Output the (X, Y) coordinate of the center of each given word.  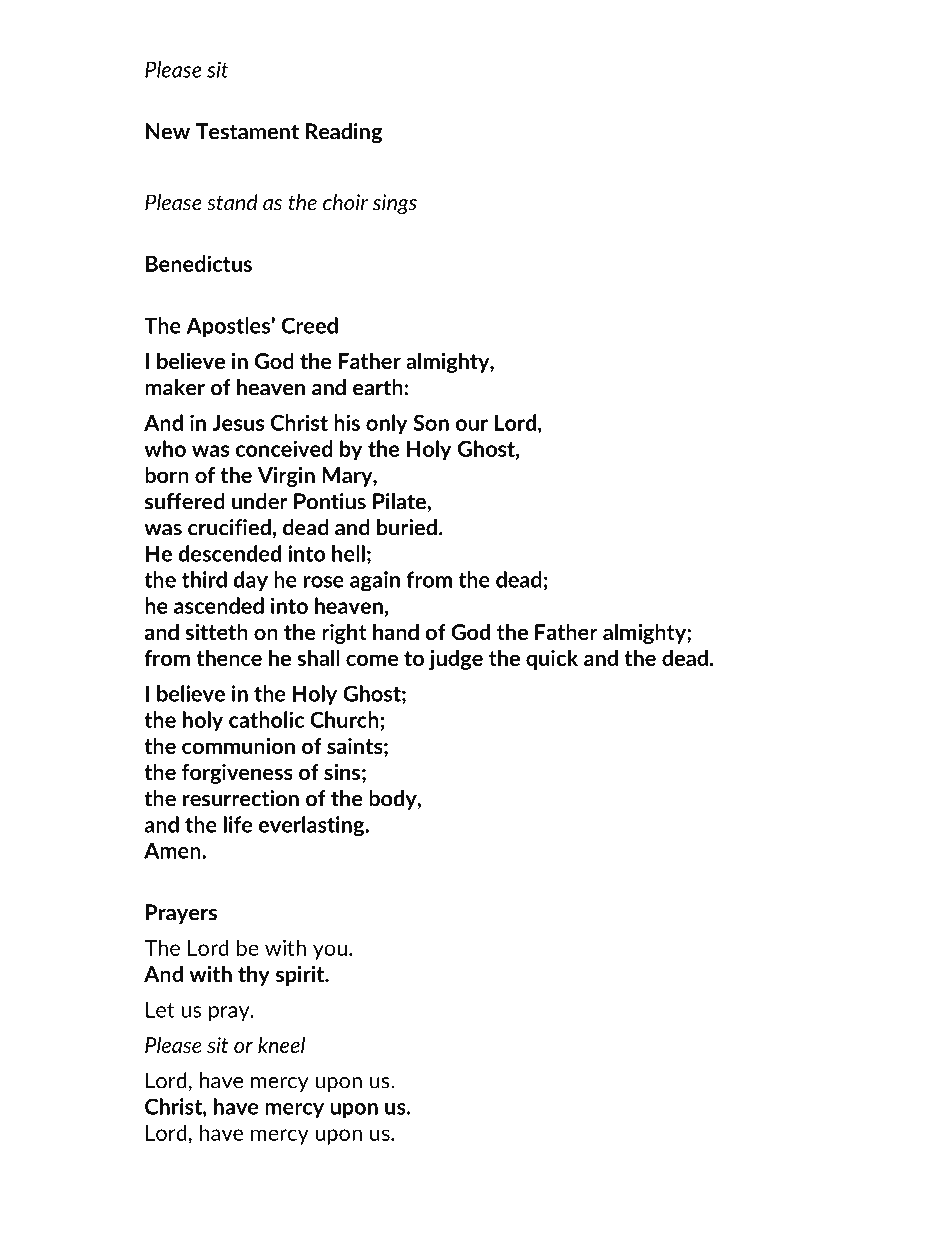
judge (456, 659)
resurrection (241, 798)
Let (160, 1010)
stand (232, 202)
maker (175, 387)
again (375, 581)
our (471, 425)
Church (344, 719)
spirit (301, 976)
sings (395, 204)
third (204, 579)
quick (552, 659)
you (330, 952)
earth (379, 387)
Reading (344, 133)
